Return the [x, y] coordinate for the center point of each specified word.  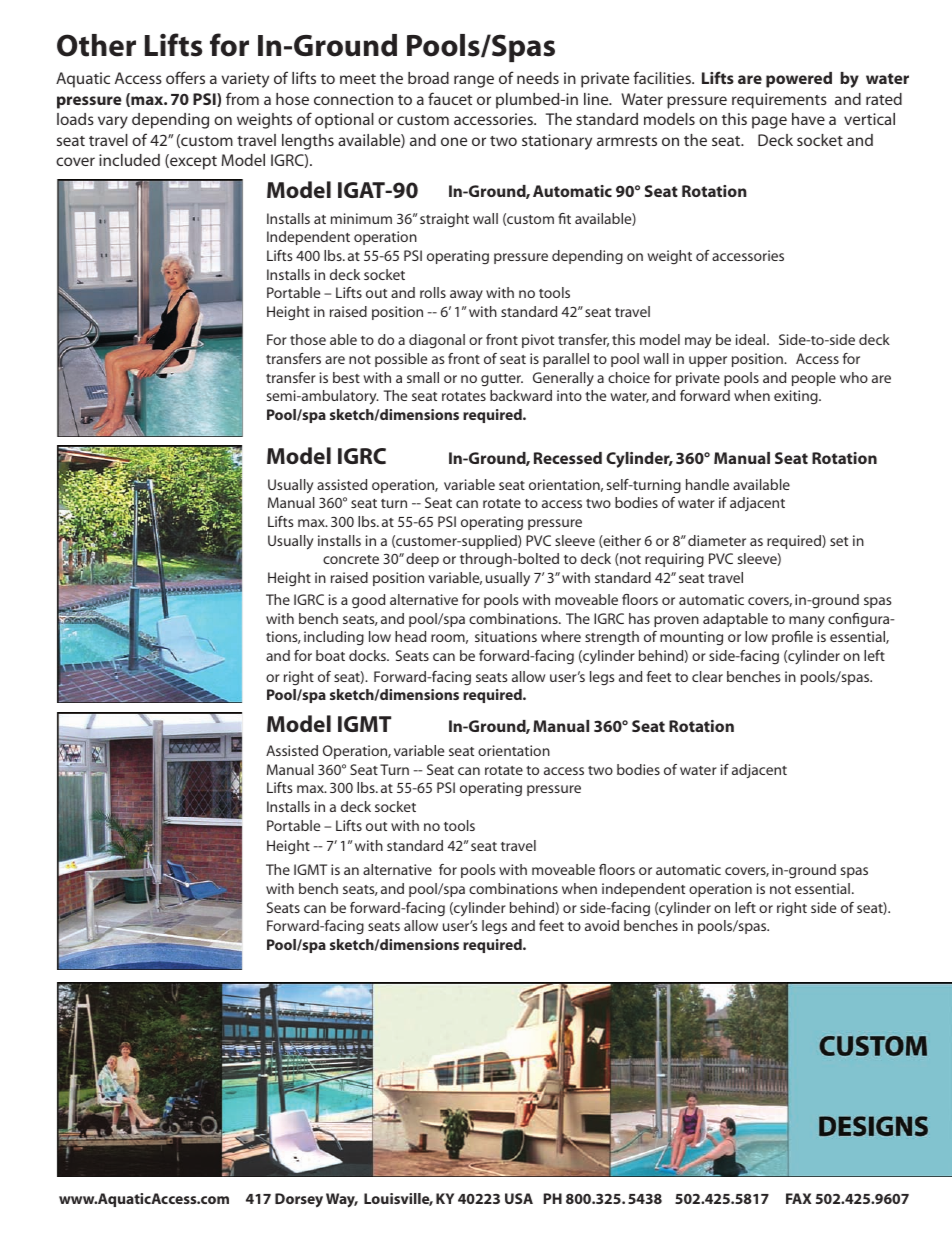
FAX [799, 1198]
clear [707, 676]
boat [330, 655]
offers [185, 77]
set [839, 541]
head [410, 636]
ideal [752, 339]
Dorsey [299, 1200]
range [474, 81]
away [466, 296]
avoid [602, 925]
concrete [351, 559]
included [129, 160]
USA [519, 1198]
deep [422, 560]
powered [799, 80]
